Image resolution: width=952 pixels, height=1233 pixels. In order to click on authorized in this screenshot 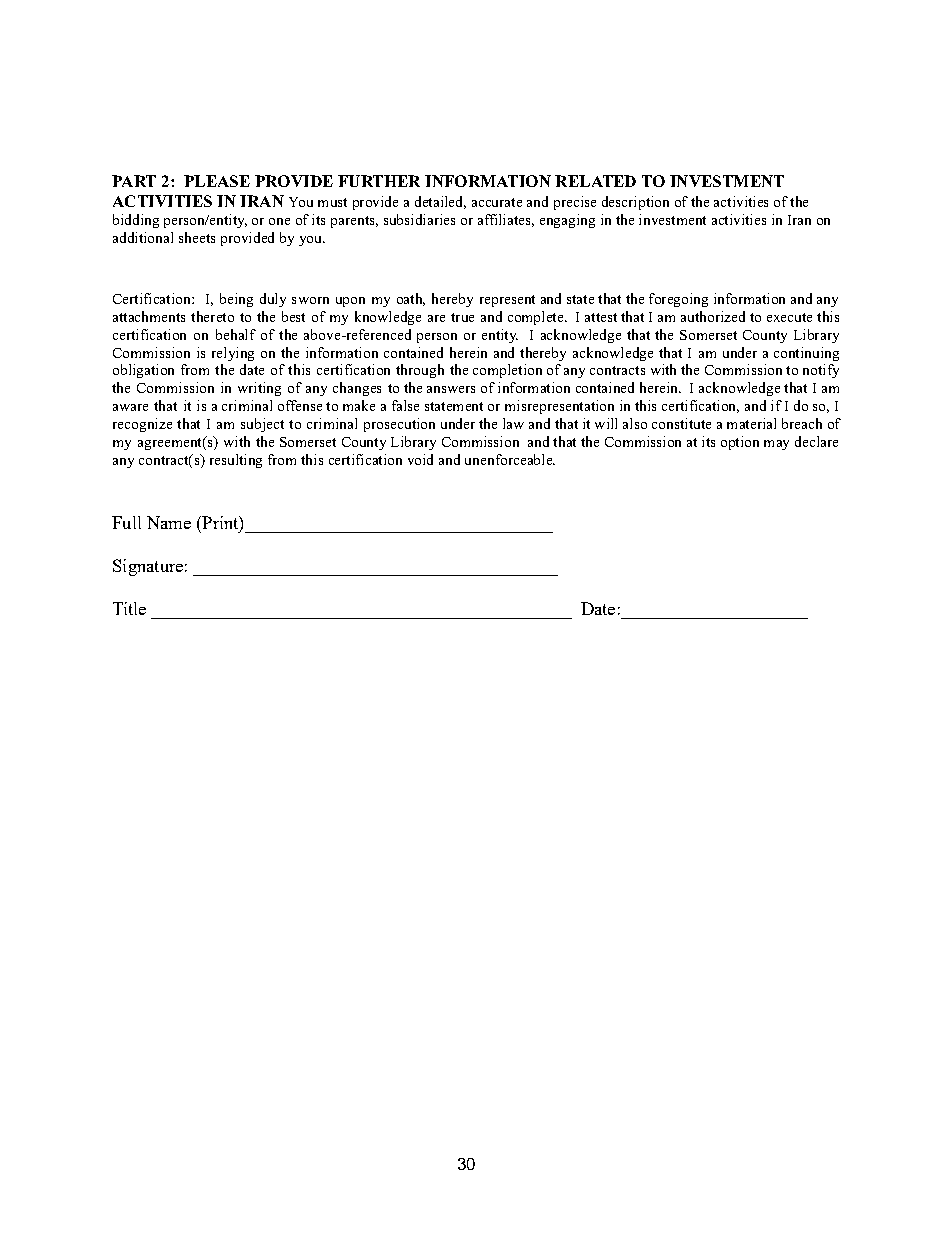, I will do `click(713, 316)`.
